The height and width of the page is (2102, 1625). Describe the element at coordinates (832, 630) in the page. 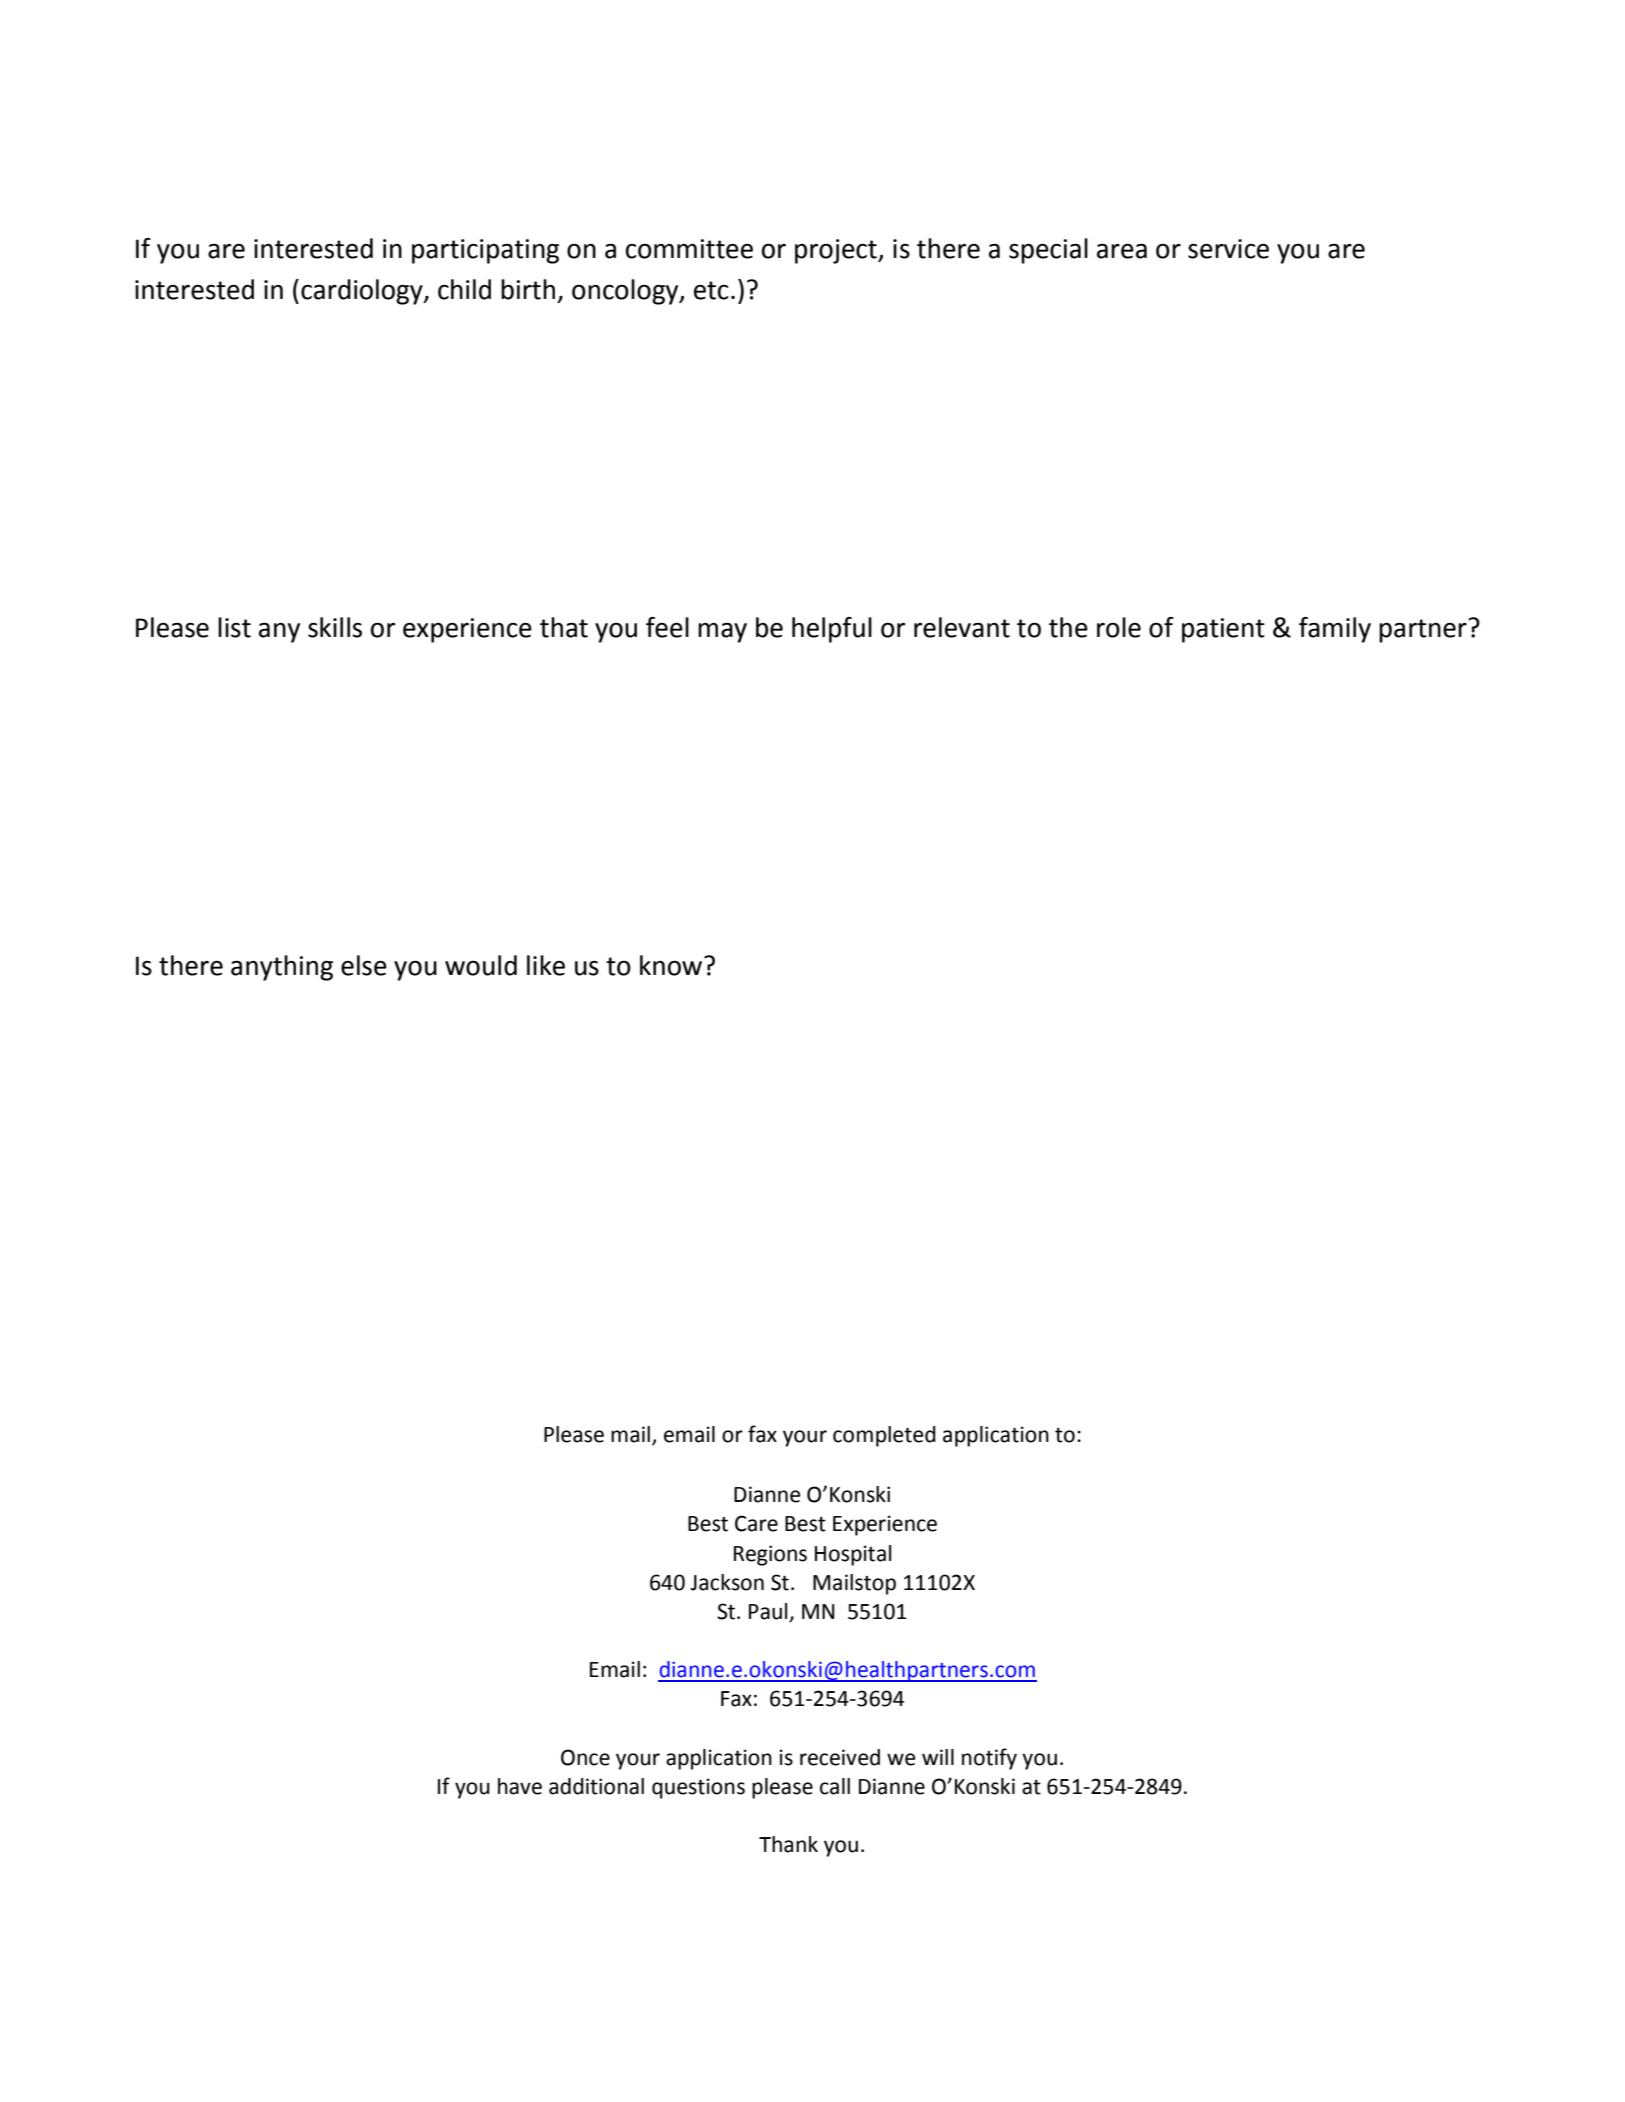

I see `helpful` at that location.
